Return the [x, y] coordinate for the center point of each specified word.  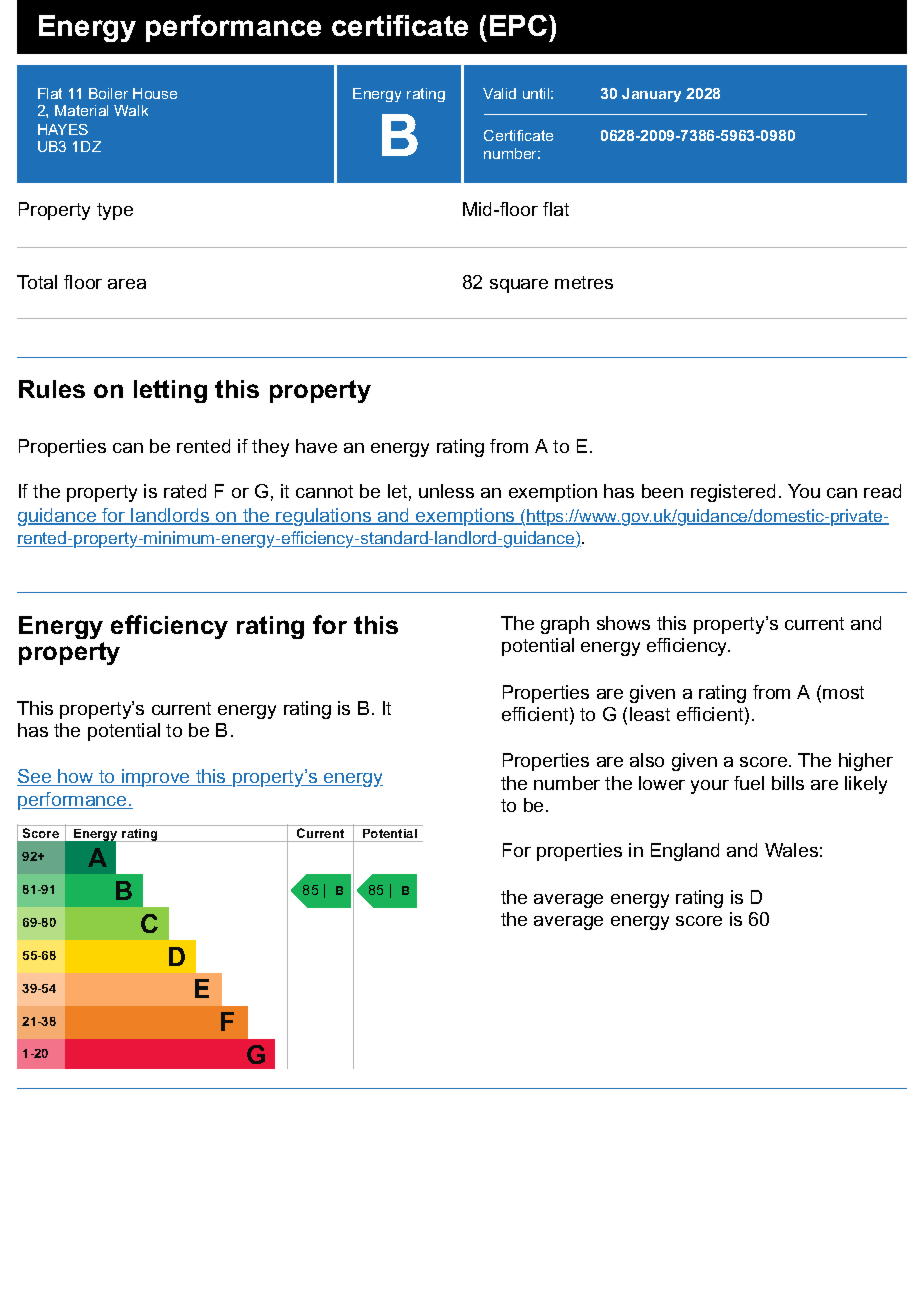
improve [156, 778]
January [651, 95]
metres [584, 282]
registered [733, 493]
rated [185, 491]
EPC [520, 25]
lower [662, 783]
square [519, 286]
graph [565, 625]
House [155, 93]
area [127, 284]
